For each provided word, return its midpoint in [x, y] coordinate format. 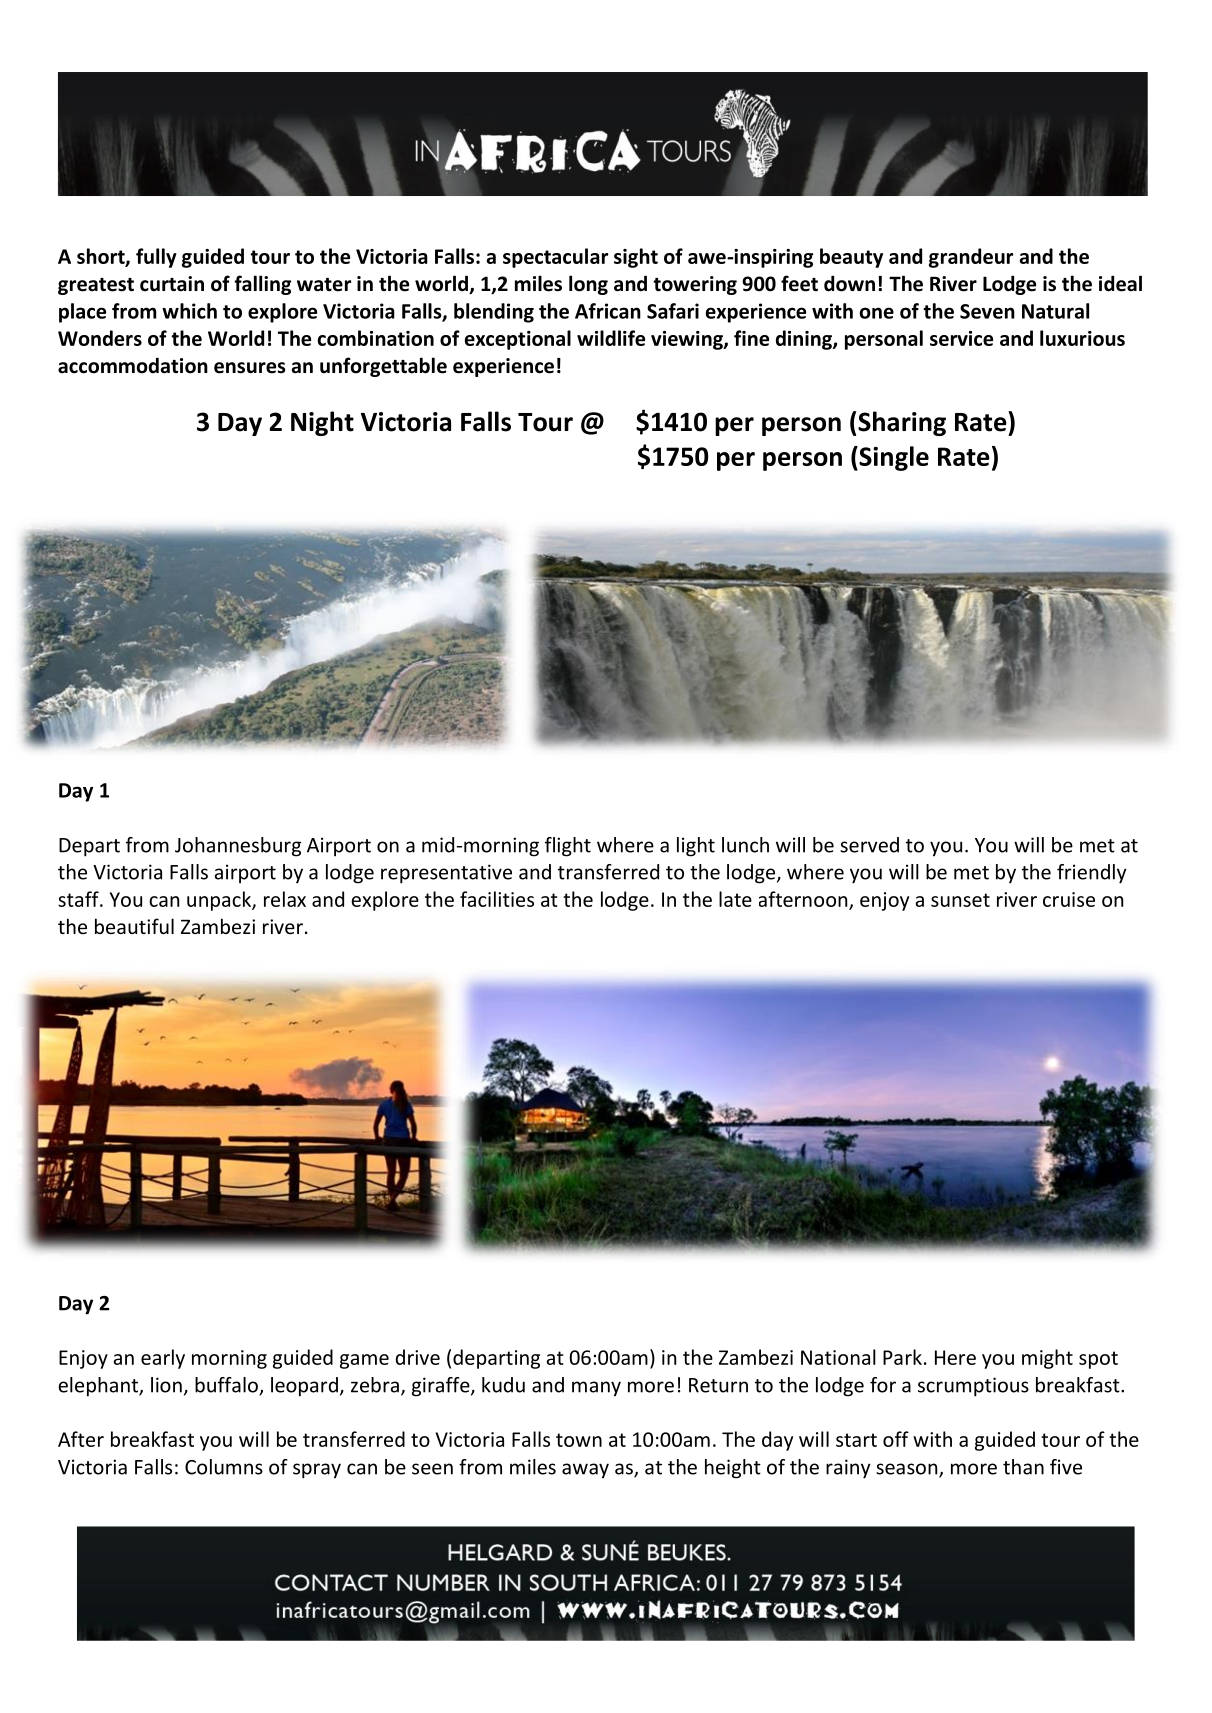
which [189, 311]
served [869, 845]
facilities [497, 899]
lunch [745, 845]
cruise [1069, 899]
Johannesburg [238, 847]
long [588, 285]
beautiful [134, 926]
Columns [224, 1467]
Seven [987, 311]
